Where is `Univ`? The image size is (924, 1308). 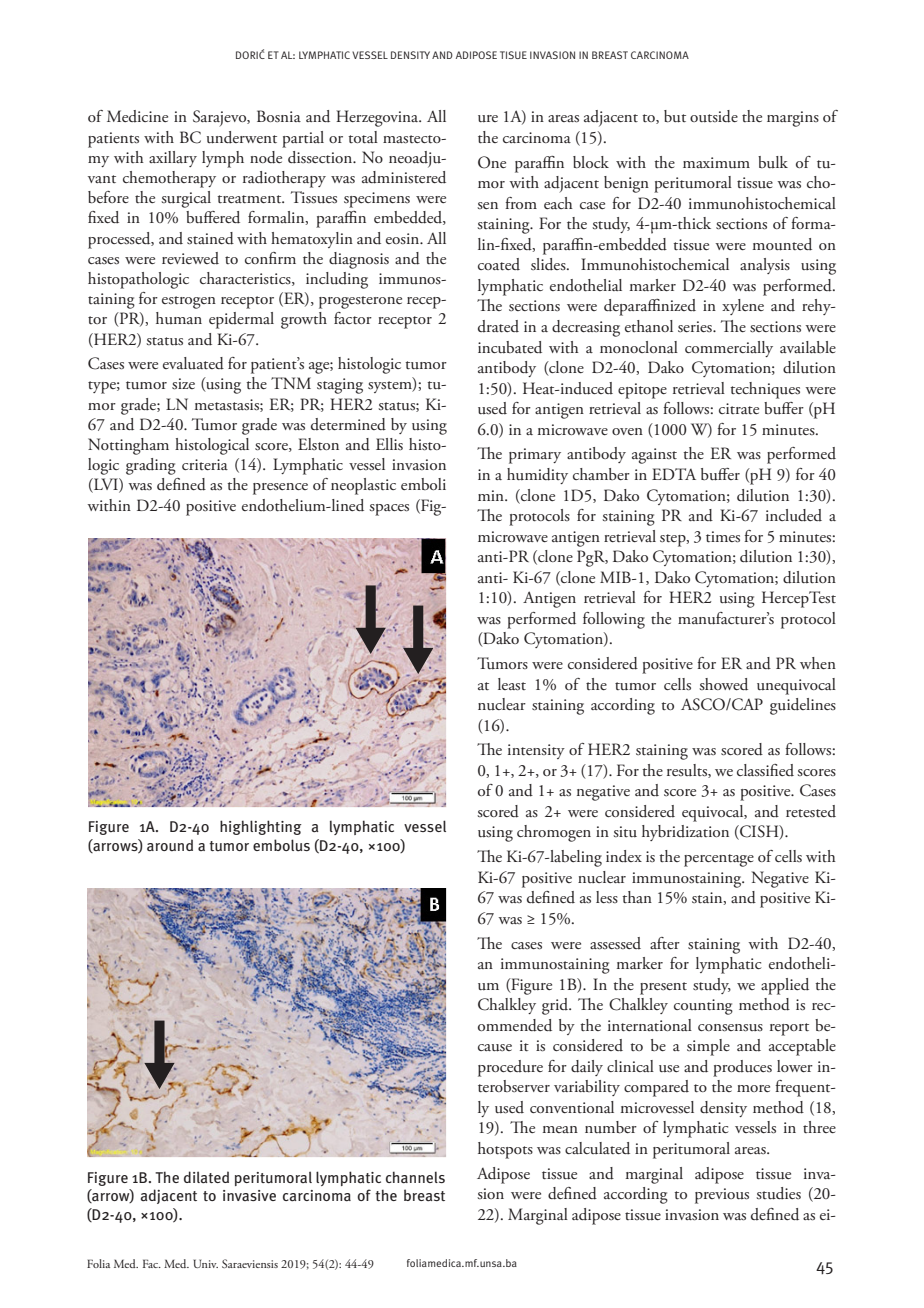
Univ is located at coordinates (205, 1263).
